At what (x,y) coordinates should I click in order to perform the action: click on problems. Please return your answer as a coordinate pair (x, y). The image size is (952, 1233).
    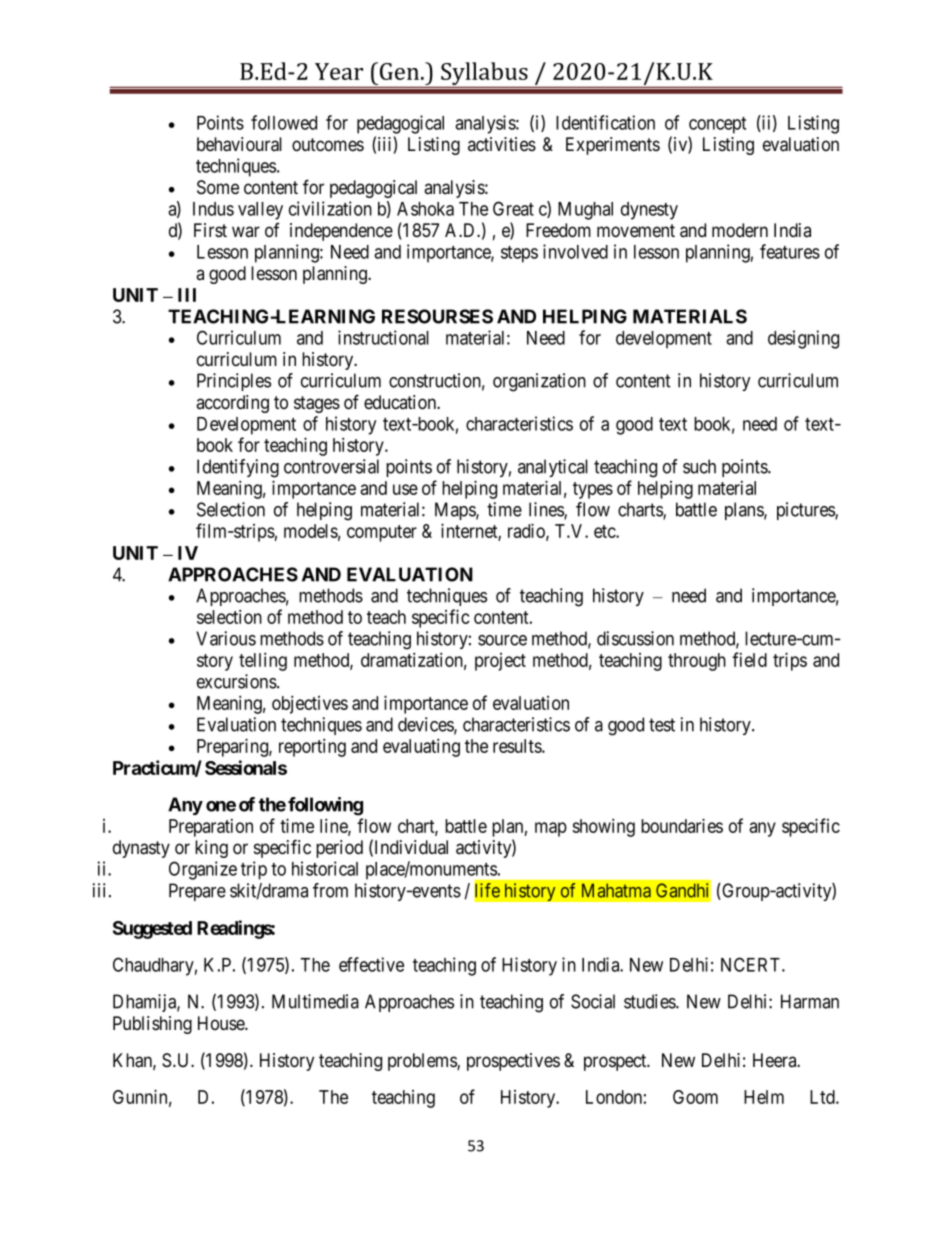
    Looking at the image, I should click on (423, 1062).
